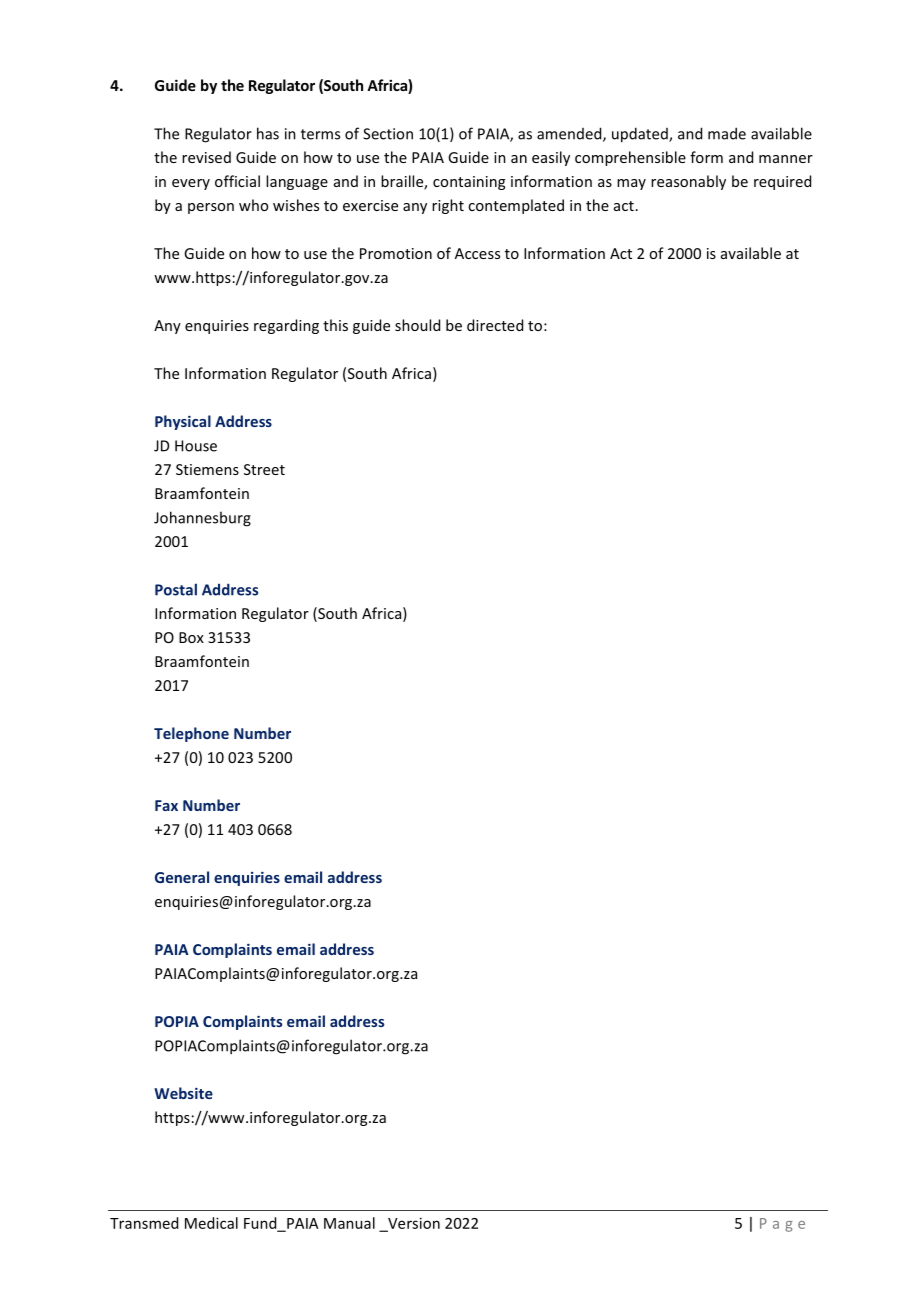 The width and height of the image is (924, 1310). I want to click on official, so click(237, 181).
